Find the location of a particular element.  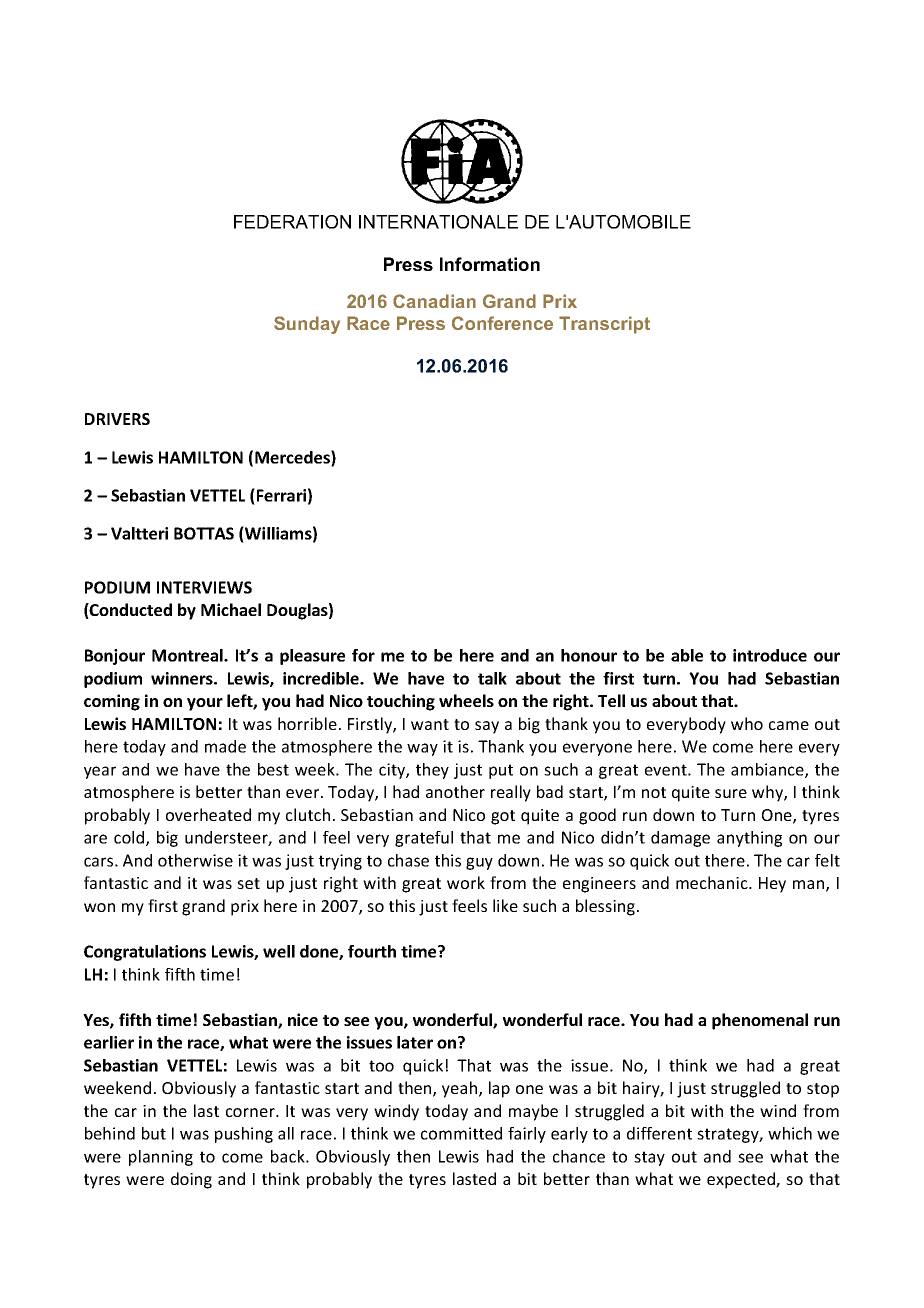

mechanic is located at coordinates (713, 882).
